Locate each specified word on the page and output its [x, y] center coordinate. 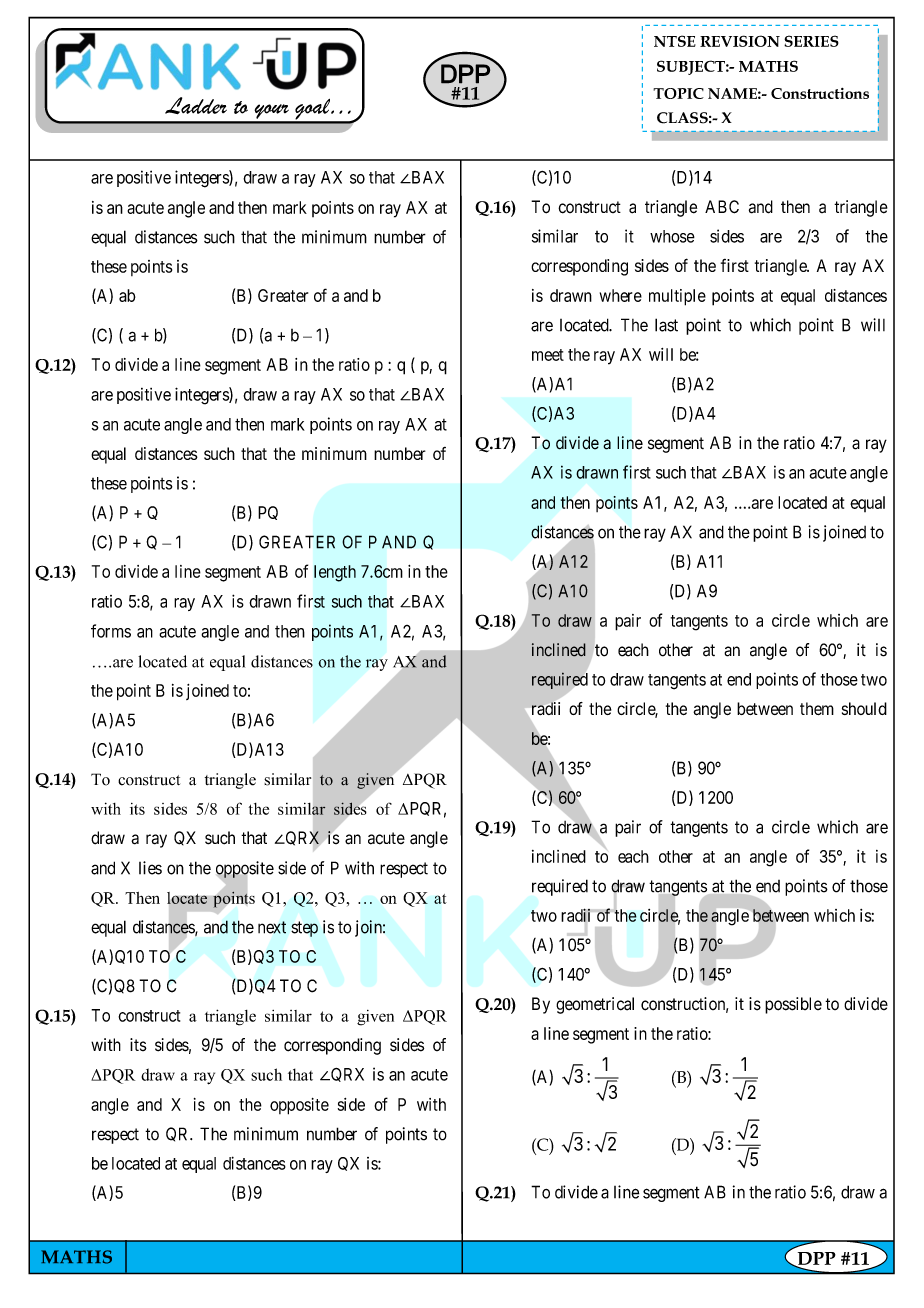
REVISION [740, 41]
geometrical [595, 1005]
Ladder [196, 105]
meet [548, 355]
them [817, 708]
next [272, 927]
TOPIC [678, 93]
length [335, 573]
